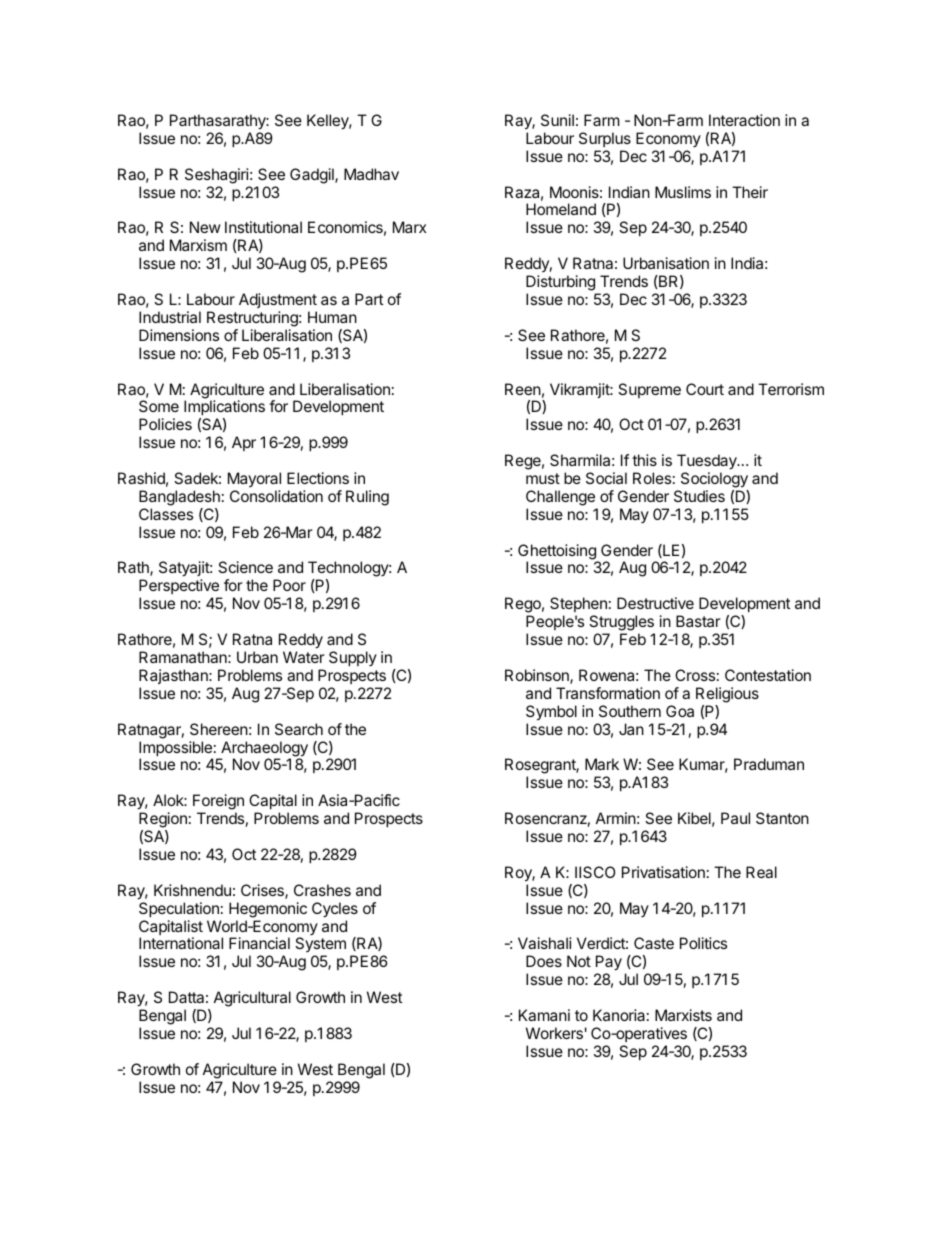 The width and height of the screenshot is (952, 1233). Describe the element at coordinates (263, 227) in the screenshot. I see `Institutional` at that location.
